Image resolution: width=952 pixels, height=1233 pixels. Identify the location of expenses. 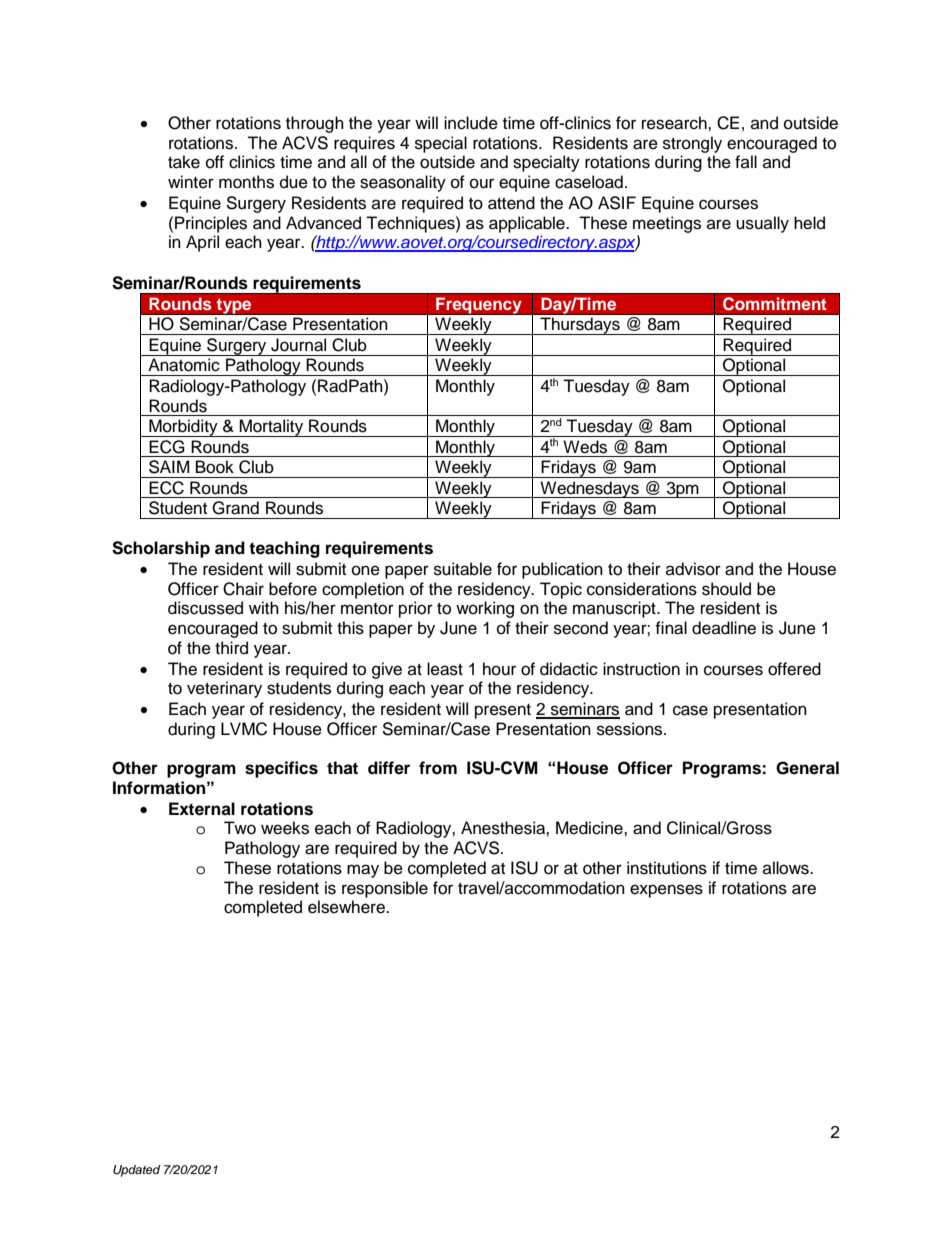
(666, 891).
